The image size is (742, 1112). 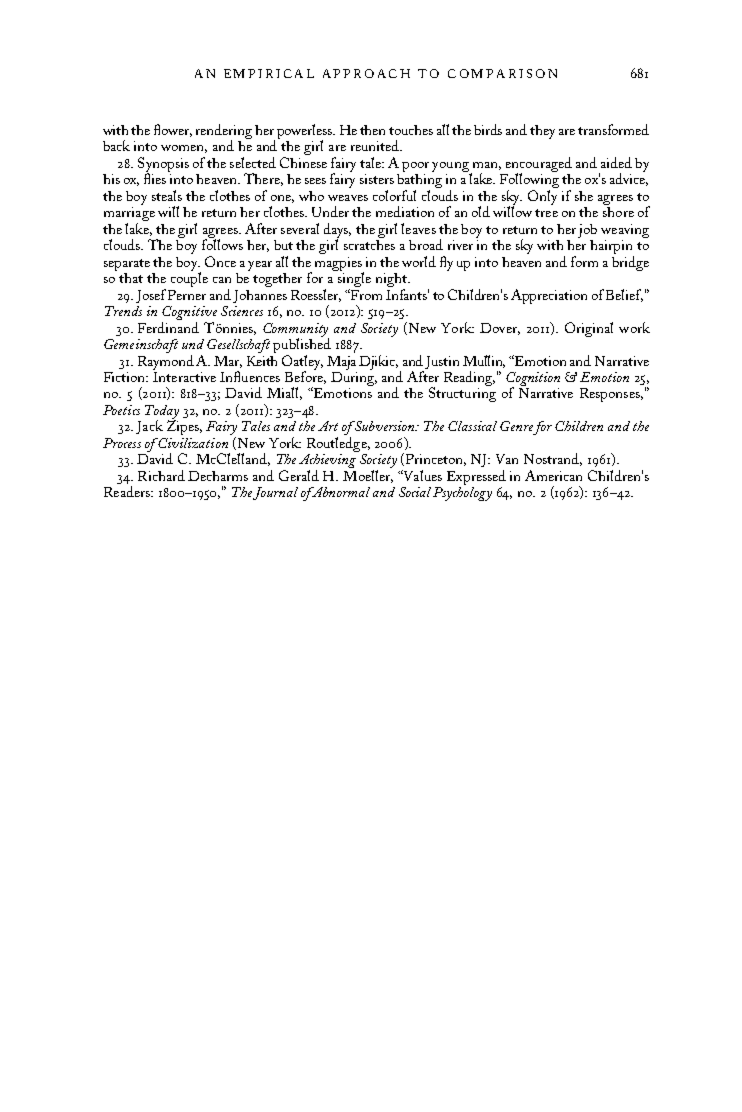 I want to click on Only, so click(x=542, y=197).
